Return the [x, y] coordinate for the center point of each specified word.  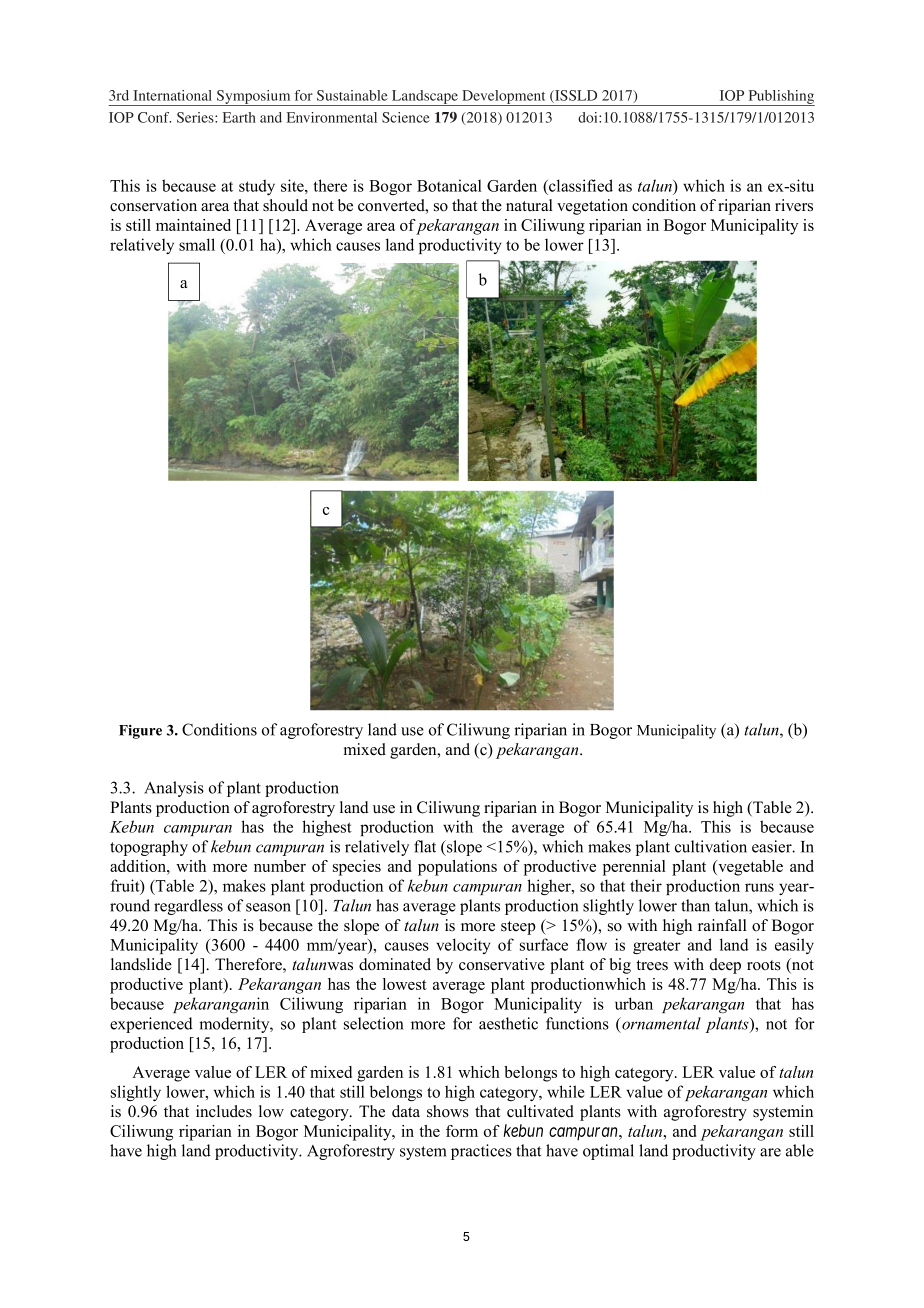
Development [504, 98]
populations [457, 868]
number [280, 866]
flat [425, 846]
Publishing [780, 98]
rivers [794, 205]
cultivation [711, 846]
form [462, 1131]
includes [224, 1111]
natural [529, 205]
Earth [239, 117]
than [695, 905]
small [197, 244]
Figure [140, 732]
